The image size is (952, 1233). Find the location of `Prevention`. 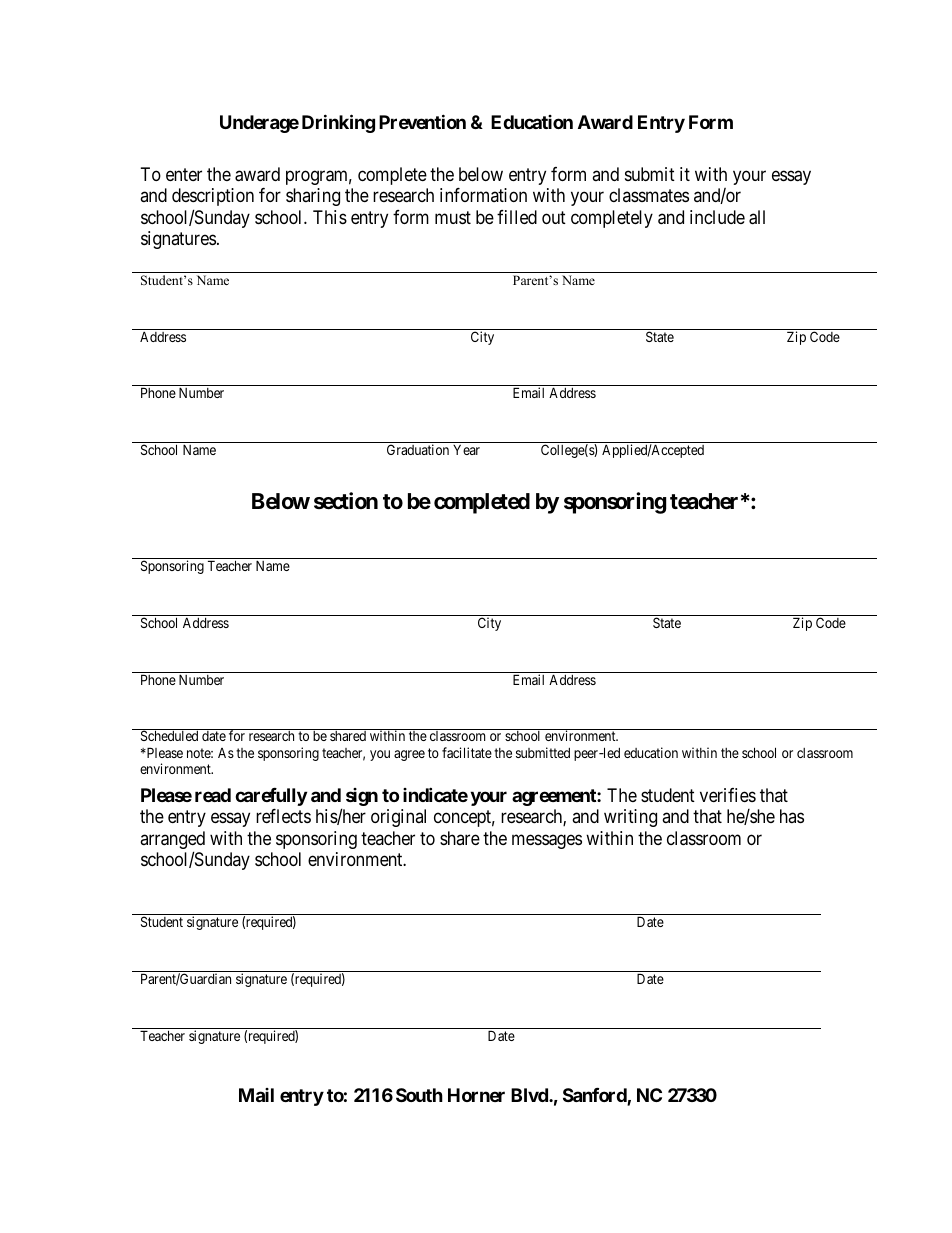

Prevention is located at coordinates (422, 121).
